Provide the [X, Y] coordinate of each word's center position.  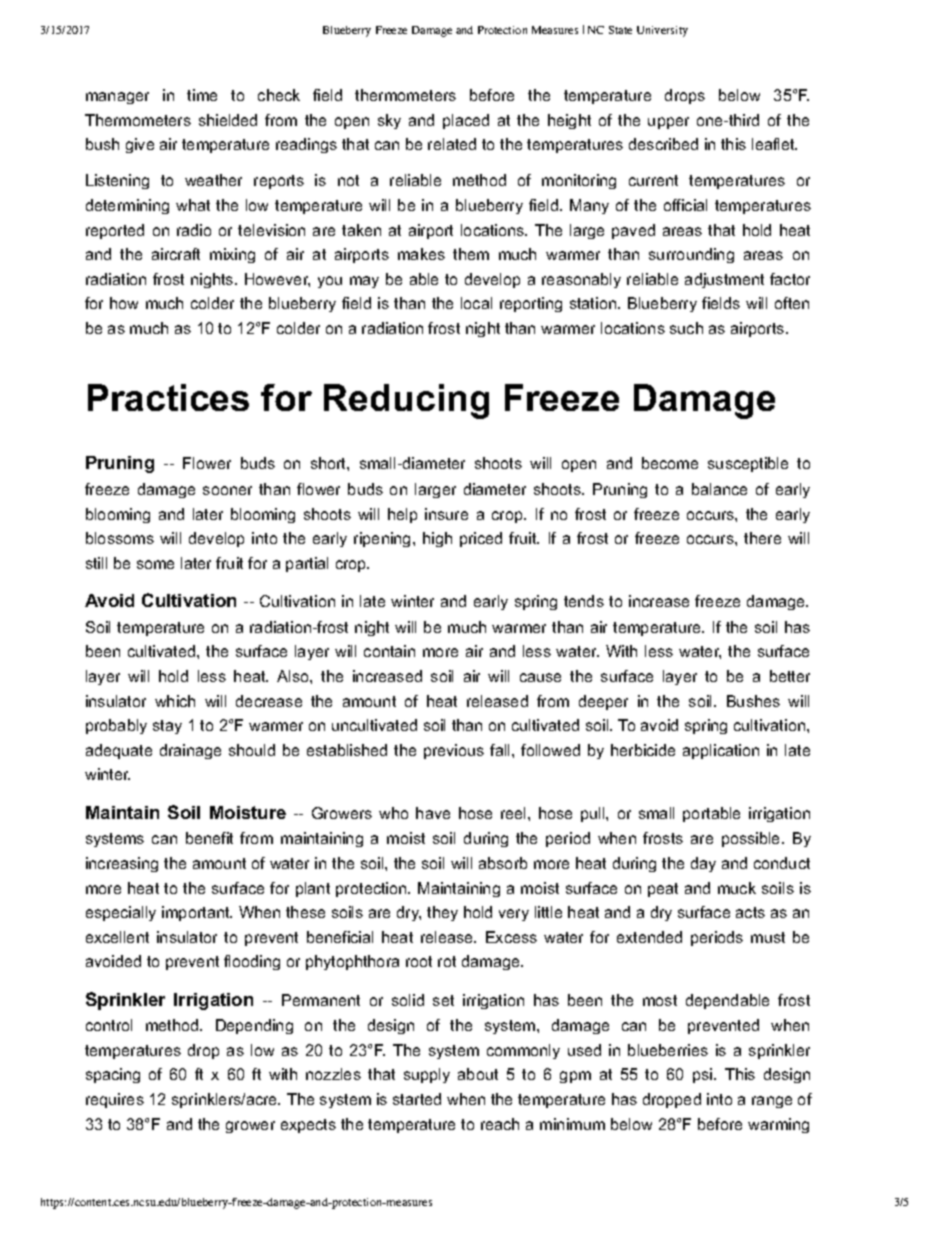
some [155, 564]
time [202, 95]
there [762, 538]
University [662, 31]
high [437, 539]
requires [115, 1100]
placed [466, 121]
